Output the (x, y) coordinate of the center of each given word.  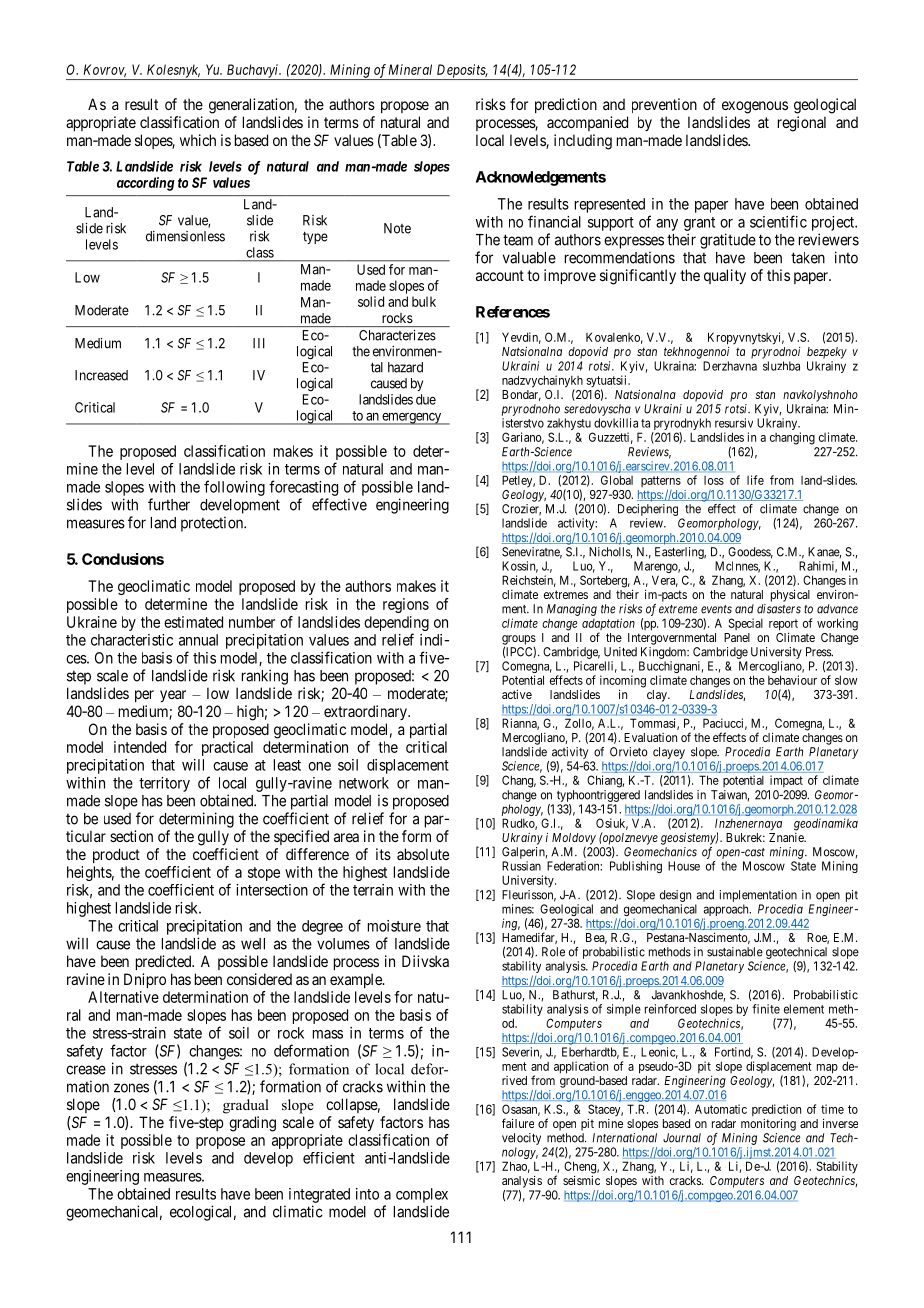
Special (746, 624)
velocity (521, 1139)
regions (406, 605)
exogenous (755, 107)
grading (252, 1124)
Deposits (461, 72)
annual (198, 640)
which (198, 140)
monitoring (768, 1125)
